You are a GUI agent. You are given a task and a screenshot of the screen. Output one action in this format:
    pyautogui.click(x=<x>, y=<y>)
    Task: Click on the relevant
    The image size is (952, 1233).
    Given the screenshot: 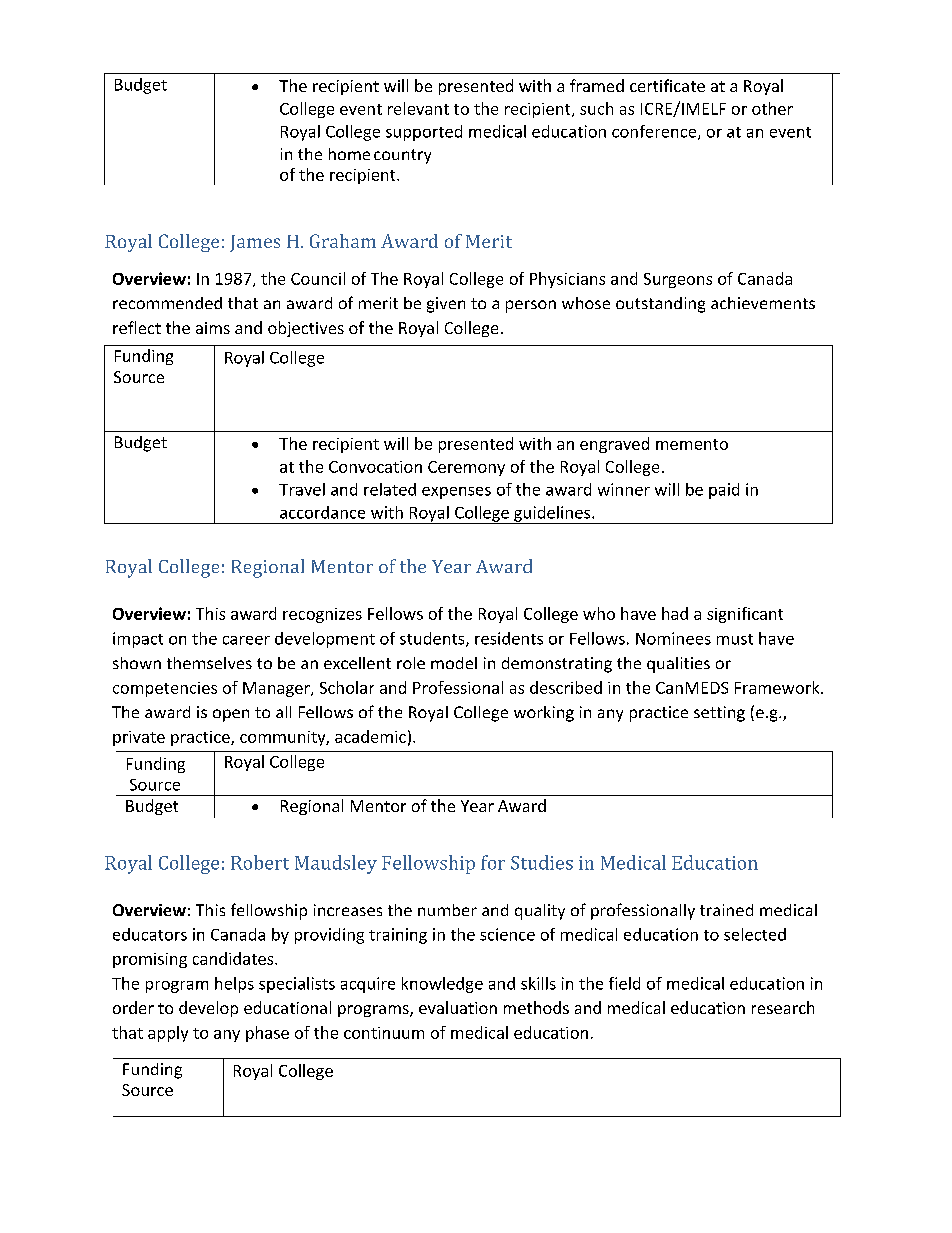 What is the action you would take?
    pyautogui.click(x=418, y=108)
